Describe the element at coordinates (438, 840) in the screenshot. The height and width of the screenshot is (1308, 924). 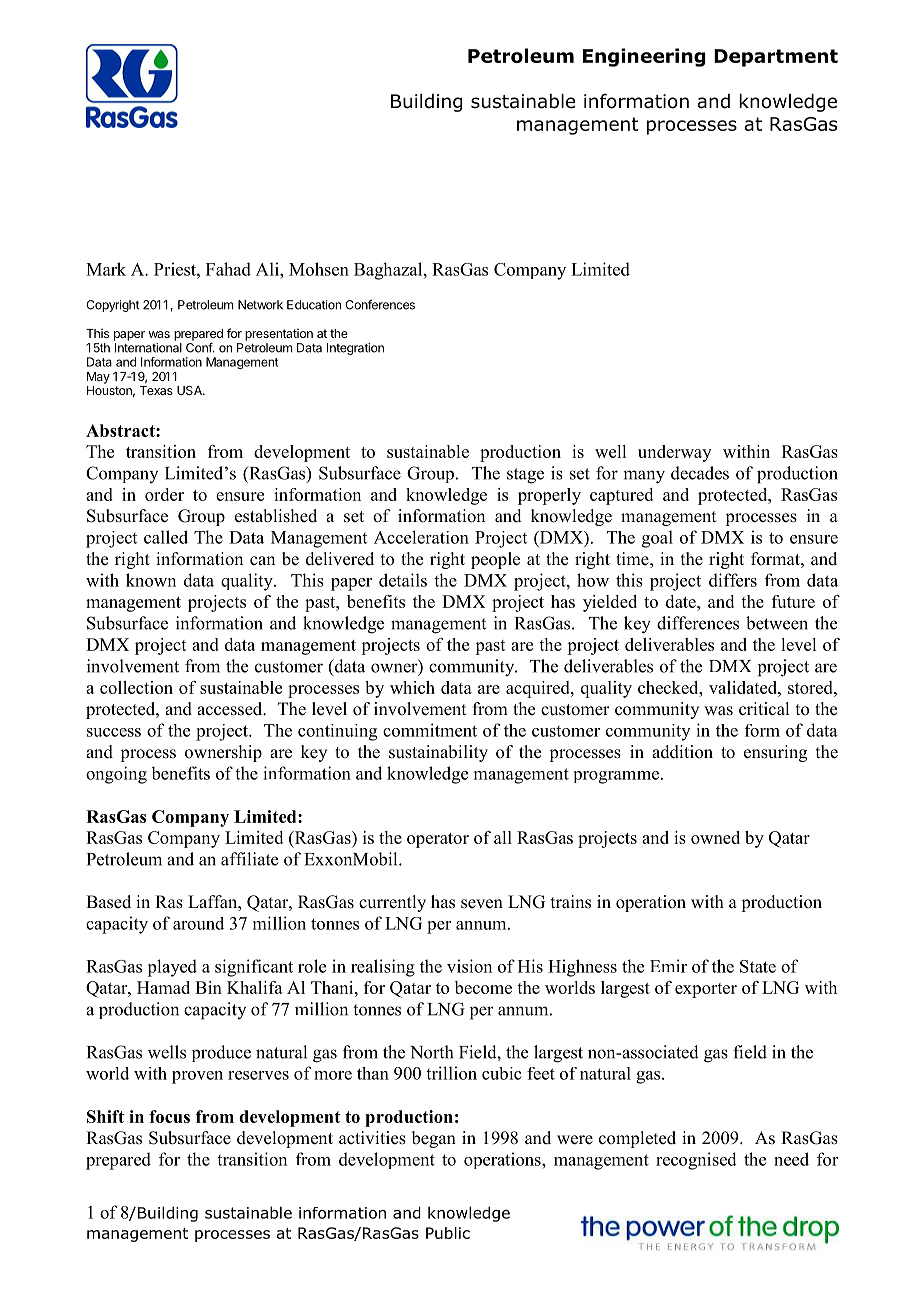
I see `operator` at that location.
